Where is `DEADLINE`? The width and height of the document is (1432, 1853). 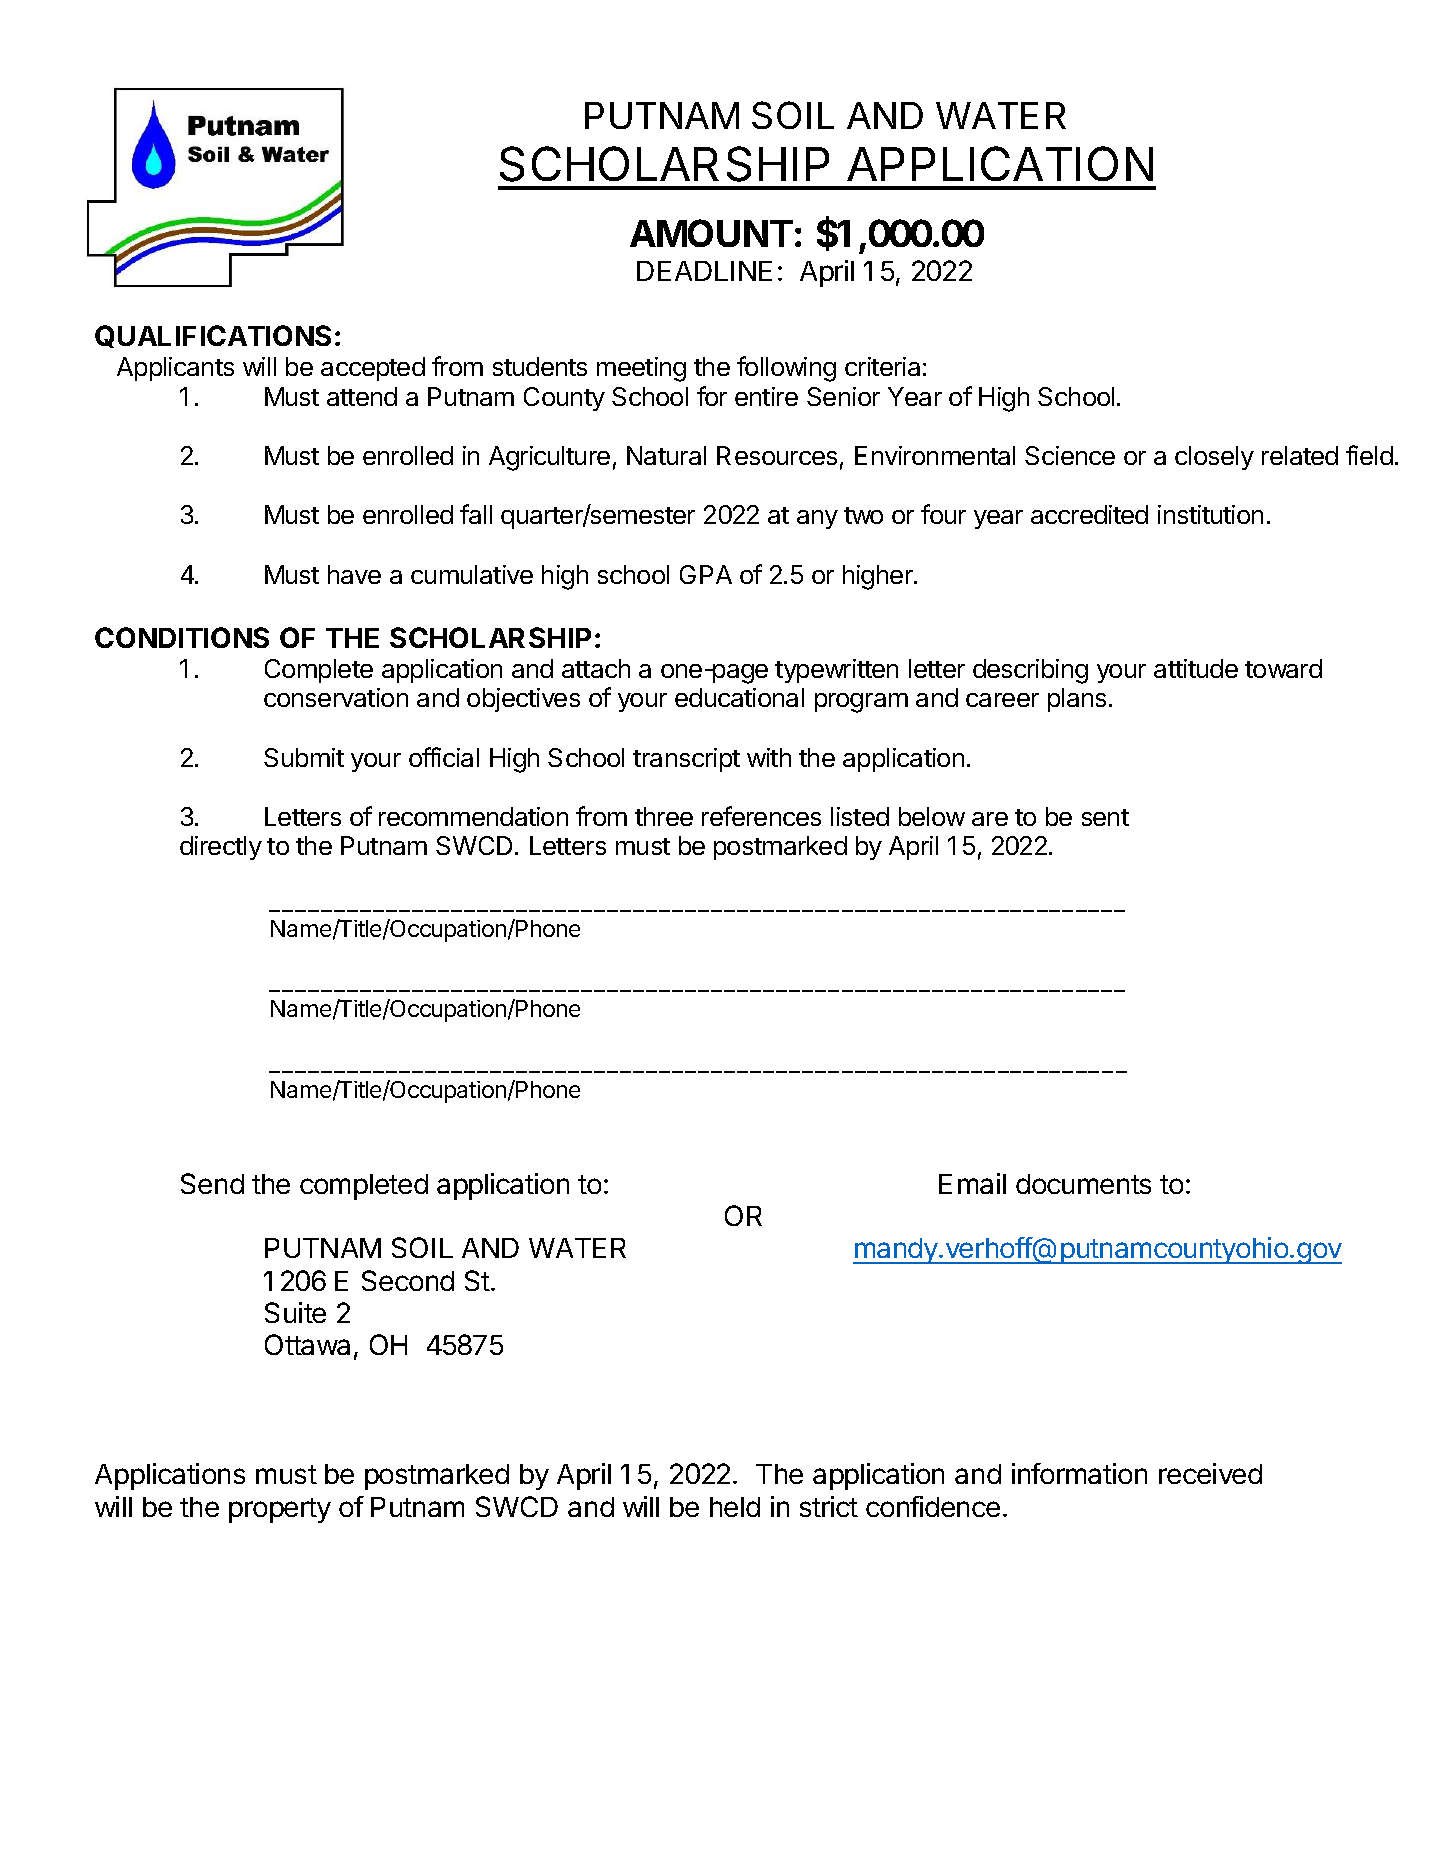 DEADLINE is located at coordinates (704, 271).
